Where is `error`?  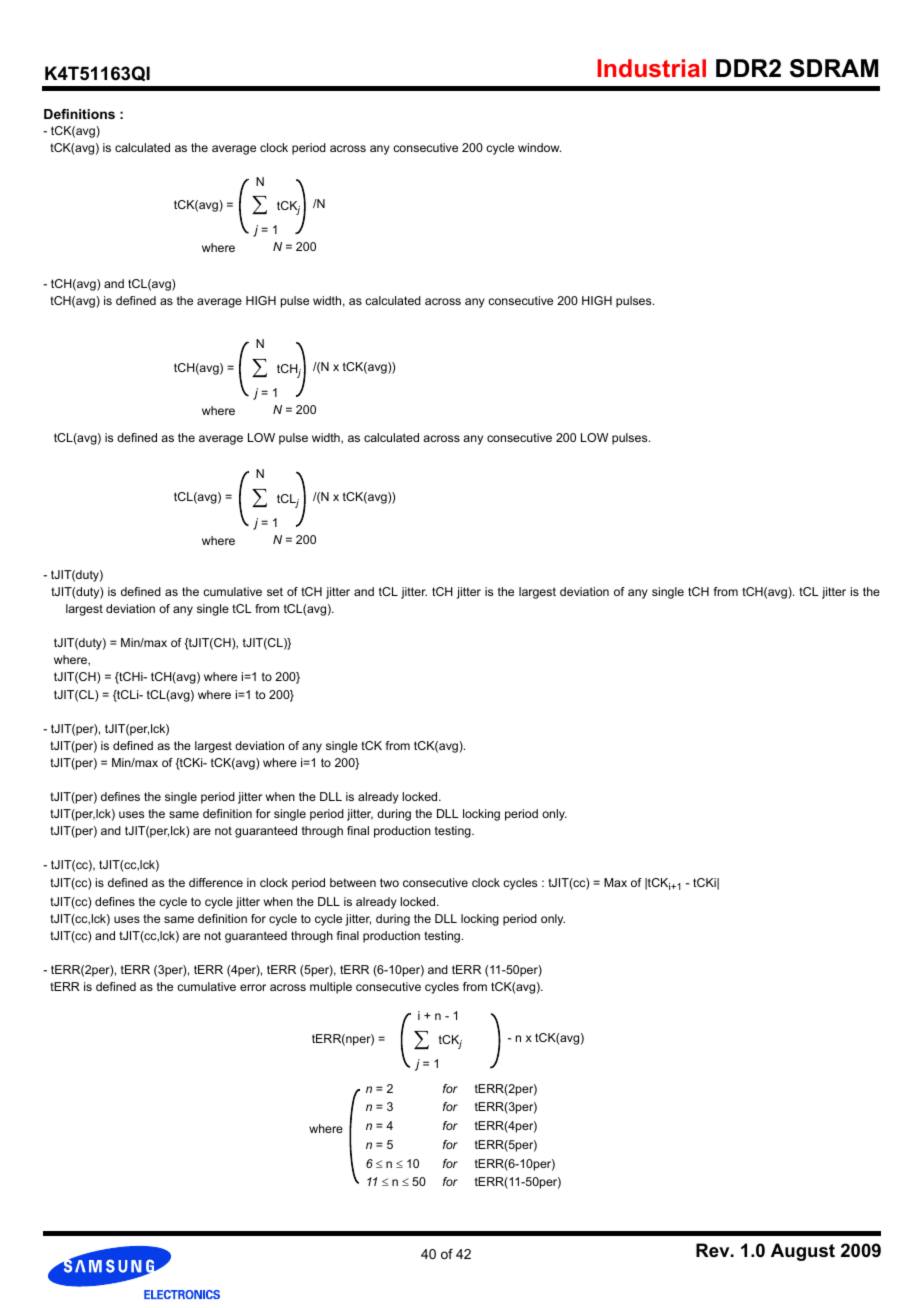 error is located at coordinates (253, 987).
